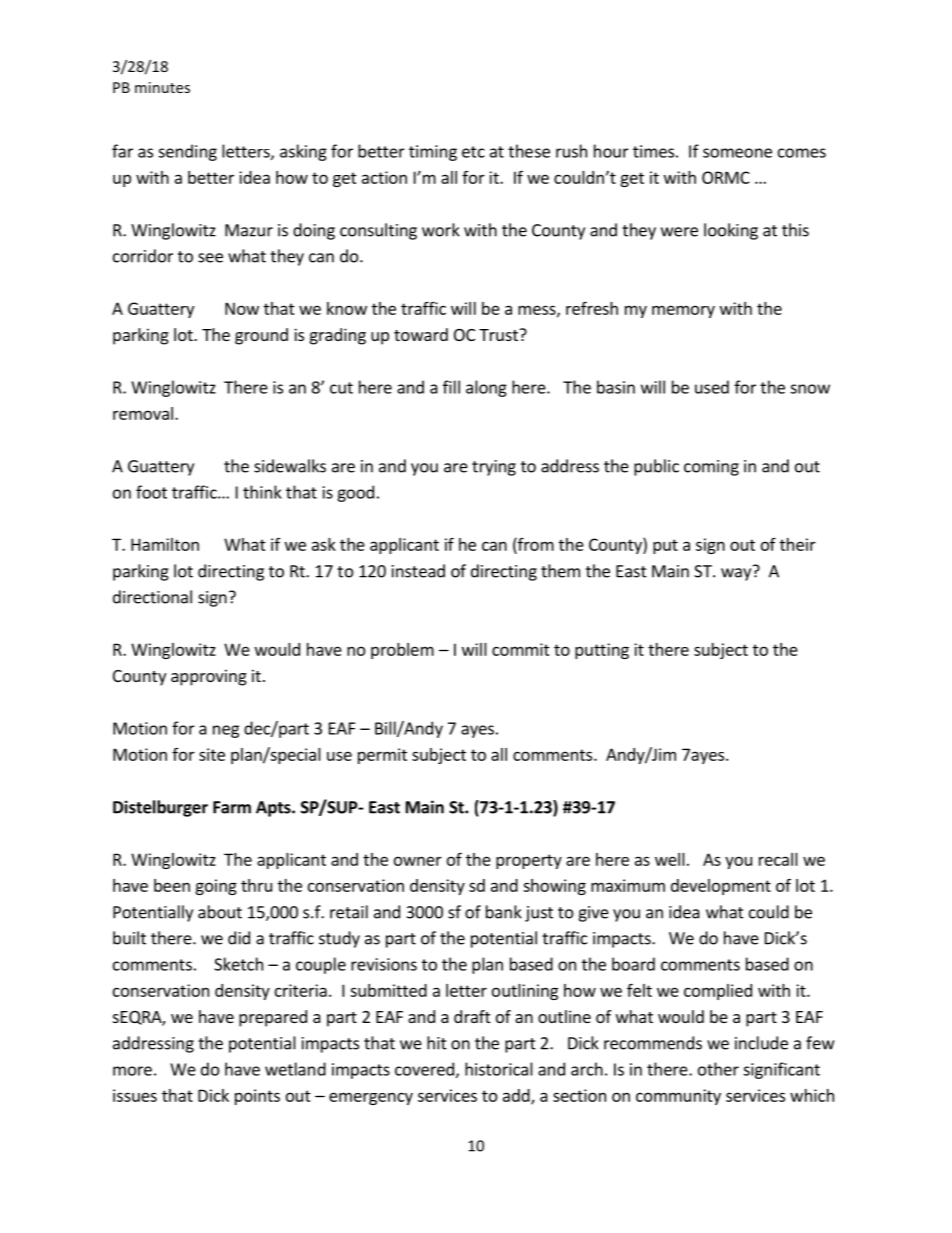 This document has height=1233, width=952. Describe the element at coordinates (257, 1097) in the document. I see `points` at that location.
